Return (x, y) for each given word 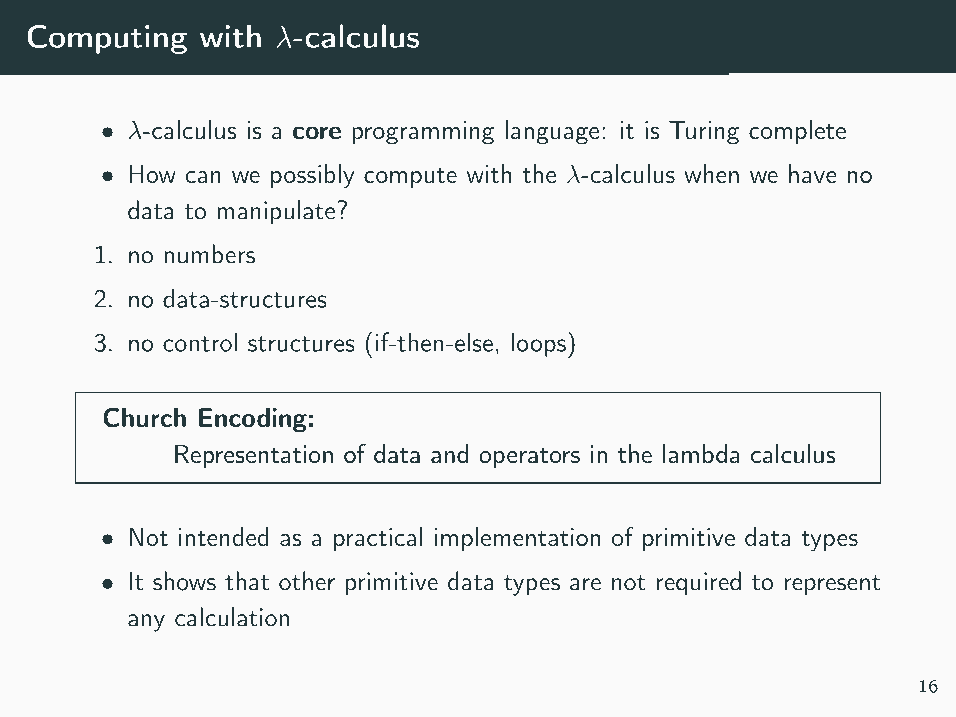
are (585, 584)
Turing (704, 133)
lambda (701, 454)
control (200, 342)
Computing (107, 39)
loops (539, 344)
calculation (232, 617)
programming (423, 133)
